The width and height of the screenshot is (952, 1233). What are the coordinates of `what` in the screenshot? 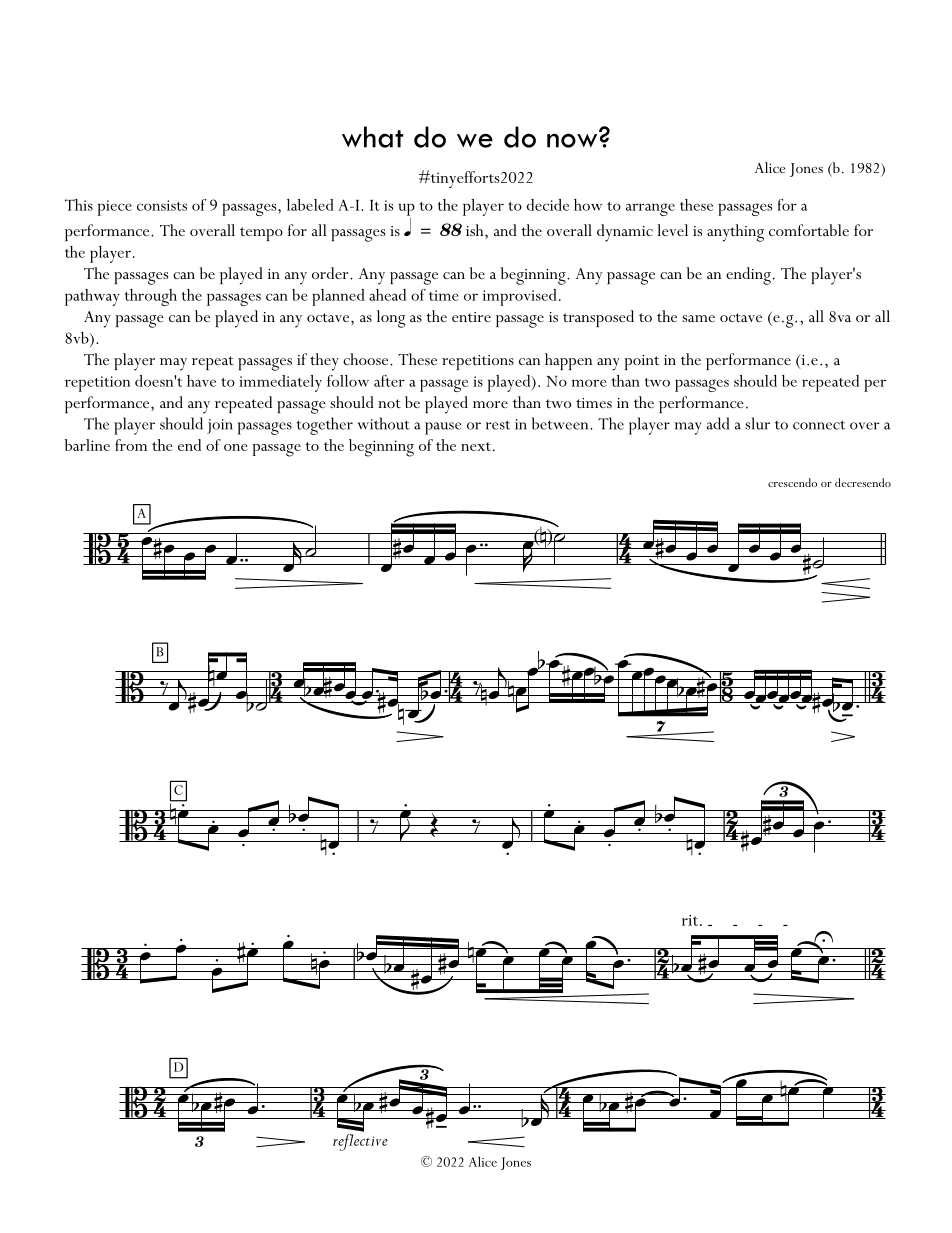 It's located at (373, 137).
